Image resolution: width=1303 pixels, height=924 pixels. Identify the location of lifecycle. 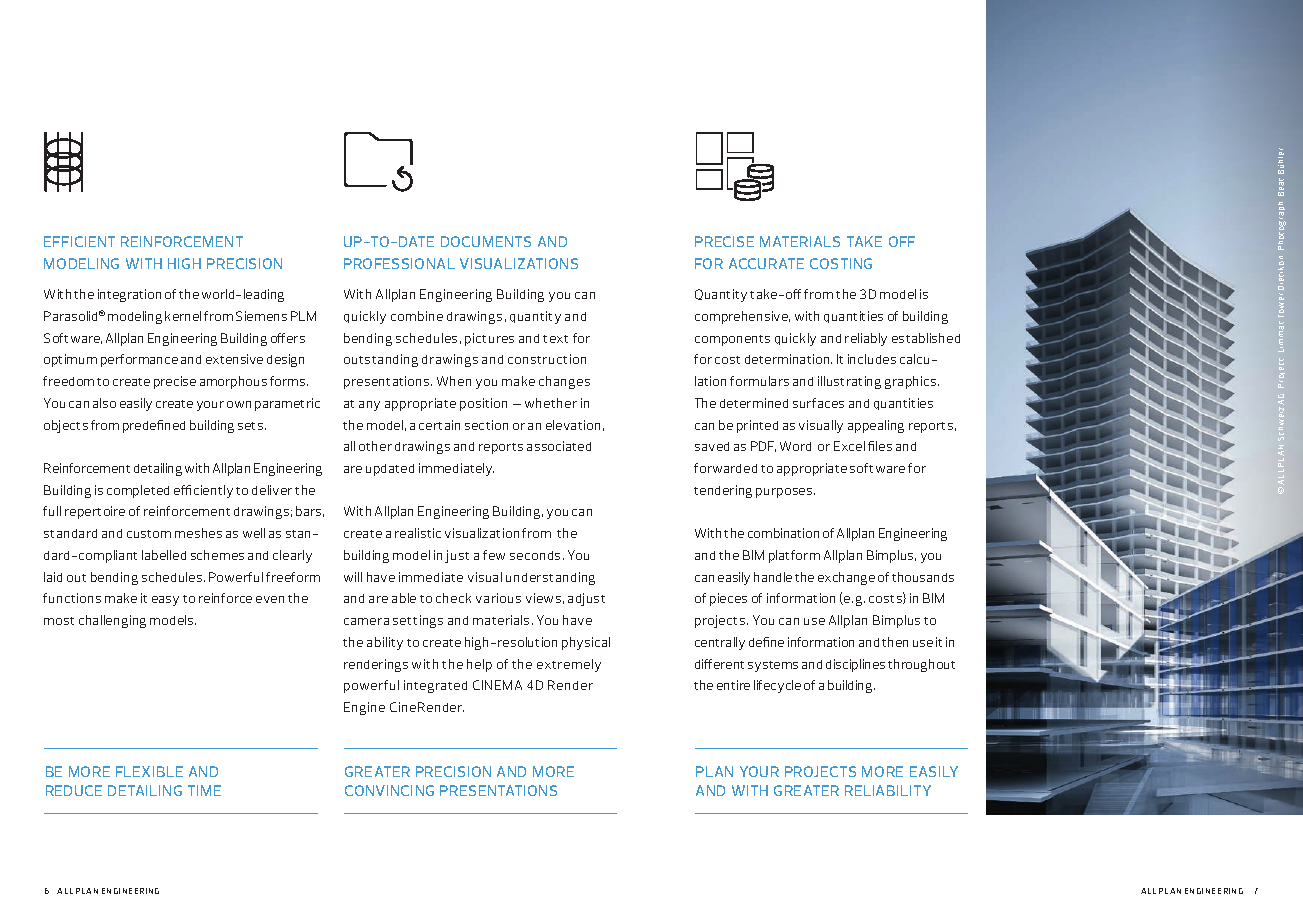
(777, 686).
